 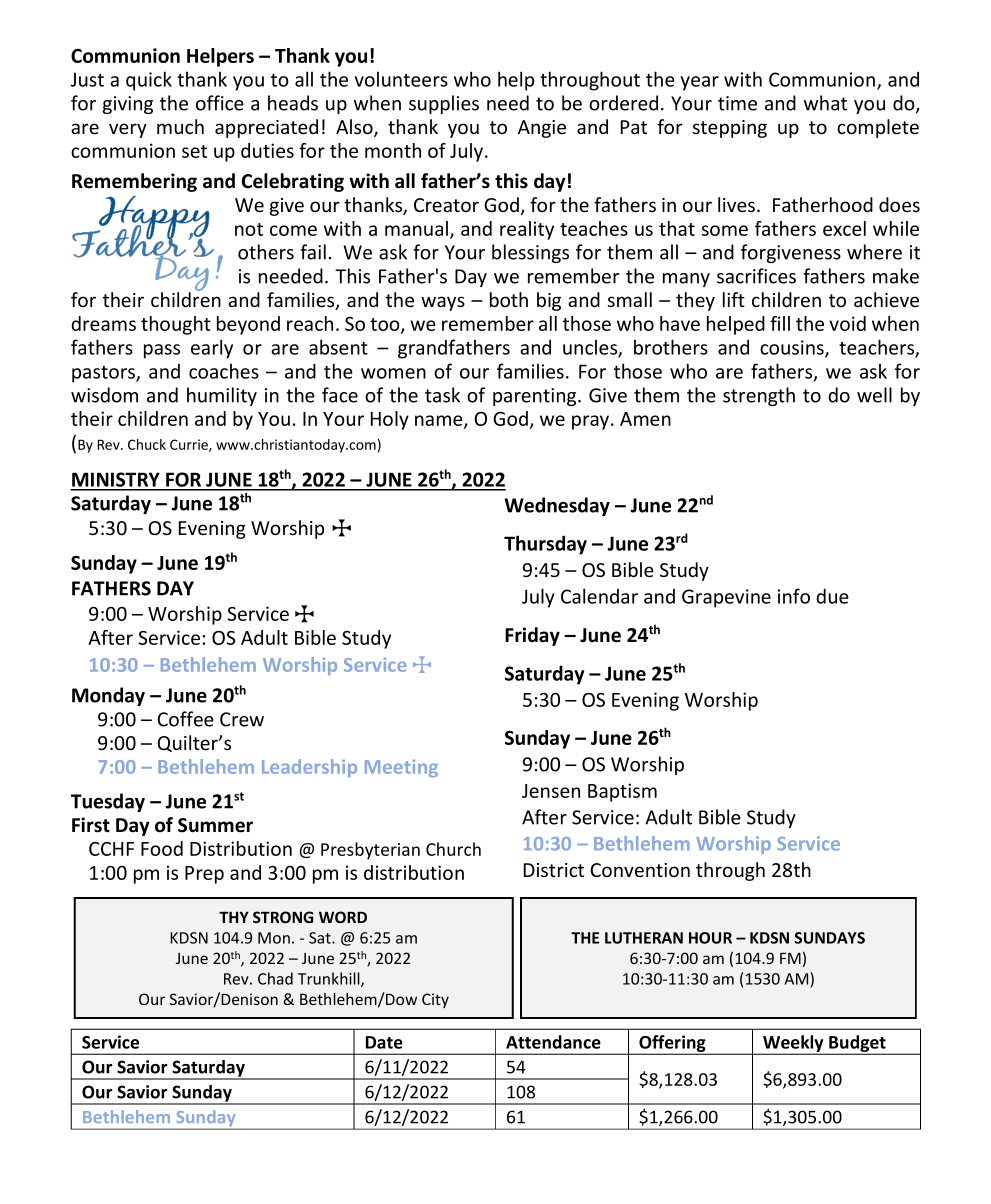 I want to click on Chad, so click(x=275, y=978).
